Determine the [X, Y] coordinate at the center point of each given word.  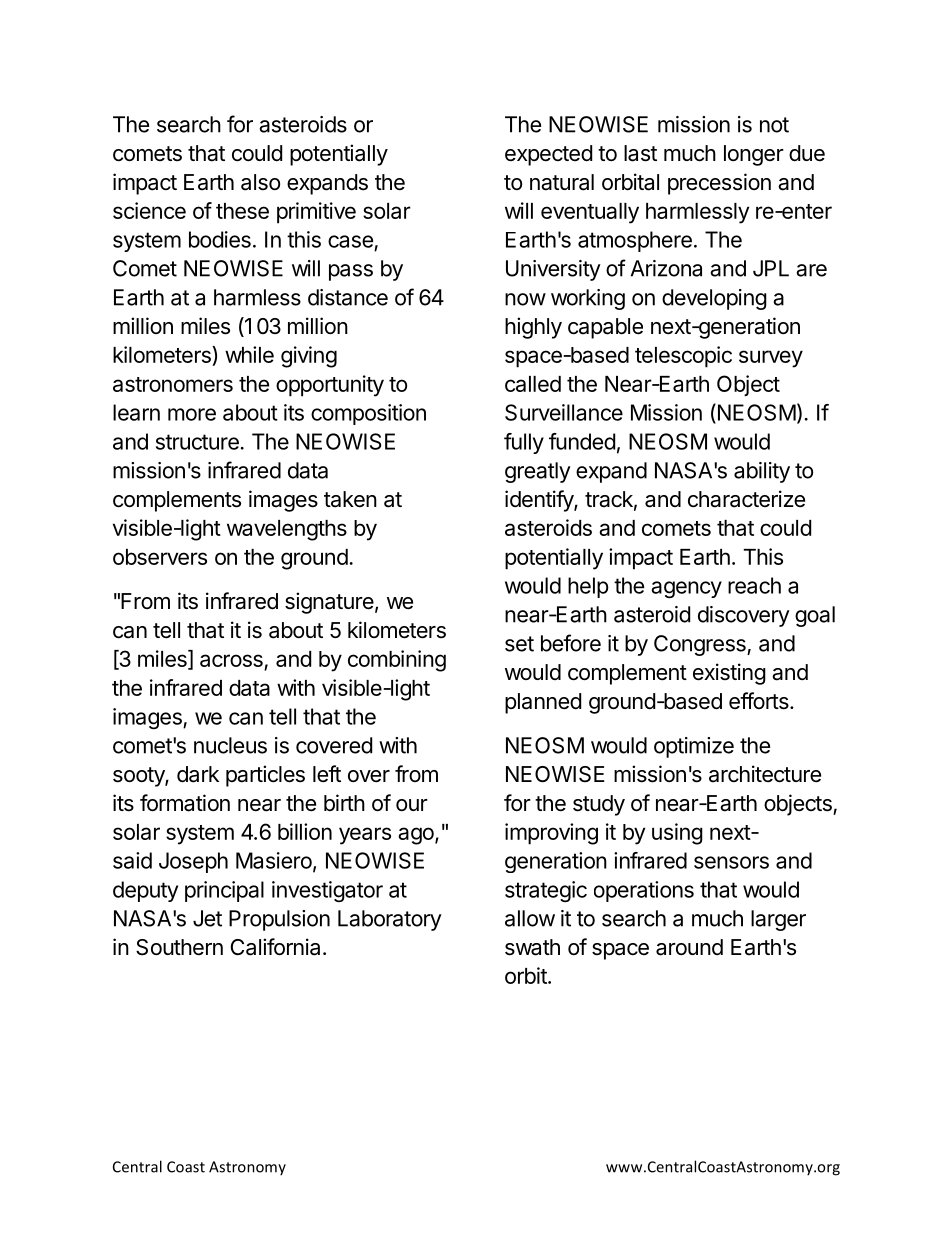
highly [533, 328]
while [249, 354]
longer [754, 155]
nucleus [230, 745]
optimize [694, 747]
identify [540, 501]
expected [548, 155]
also [260, 182]
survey [771, 359]
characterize [746, 499]
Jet [207, 918]
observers [160, 557]
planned [543, 703]
